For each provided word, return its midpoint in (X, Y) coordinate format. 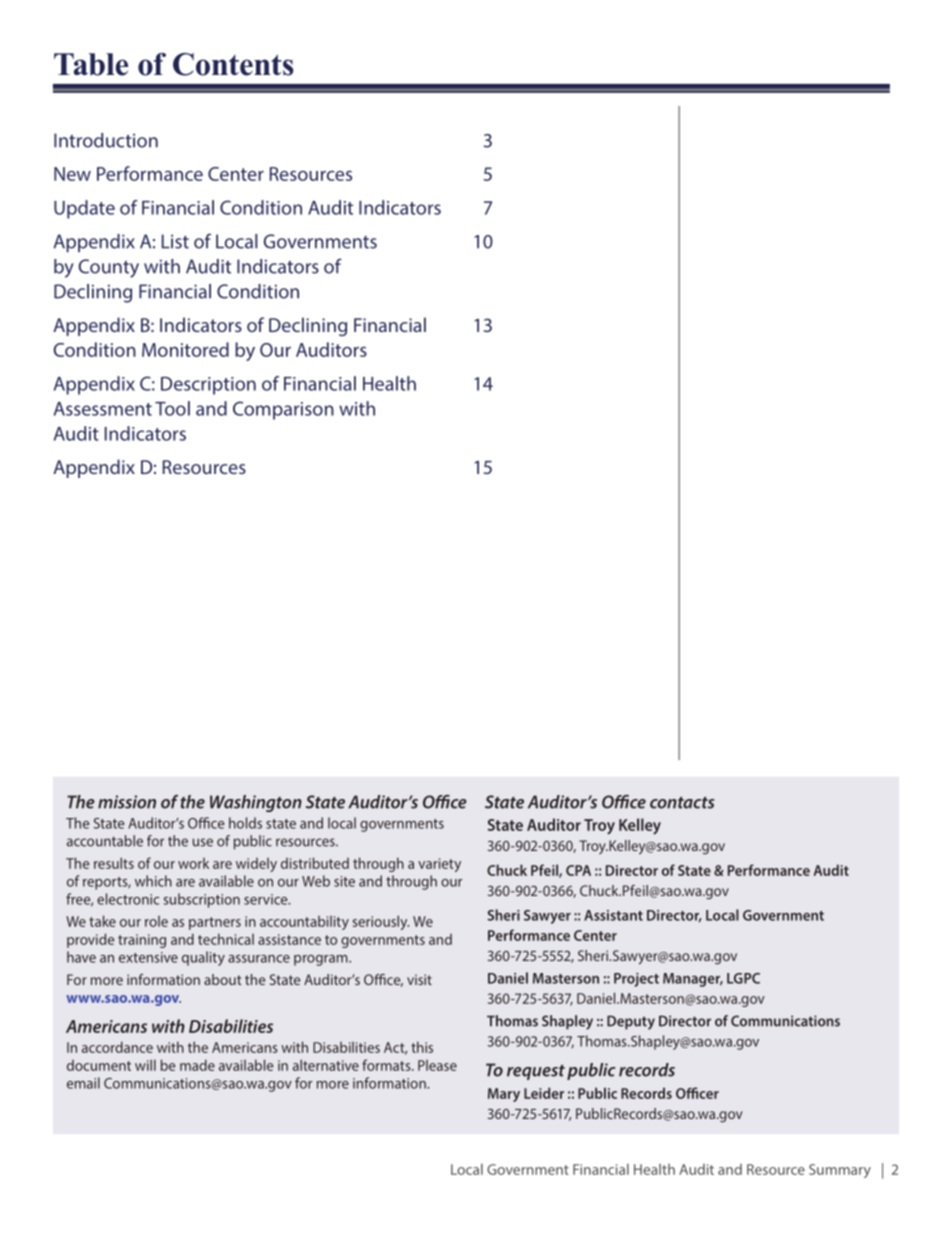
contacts (682, 803)
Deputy (631, 1022)
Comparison (283, 410)
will (145, 1065)
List (175, 241)
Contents (233, 64)
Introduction (106, 140)
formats (387, 1065)
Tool (172, 408)
